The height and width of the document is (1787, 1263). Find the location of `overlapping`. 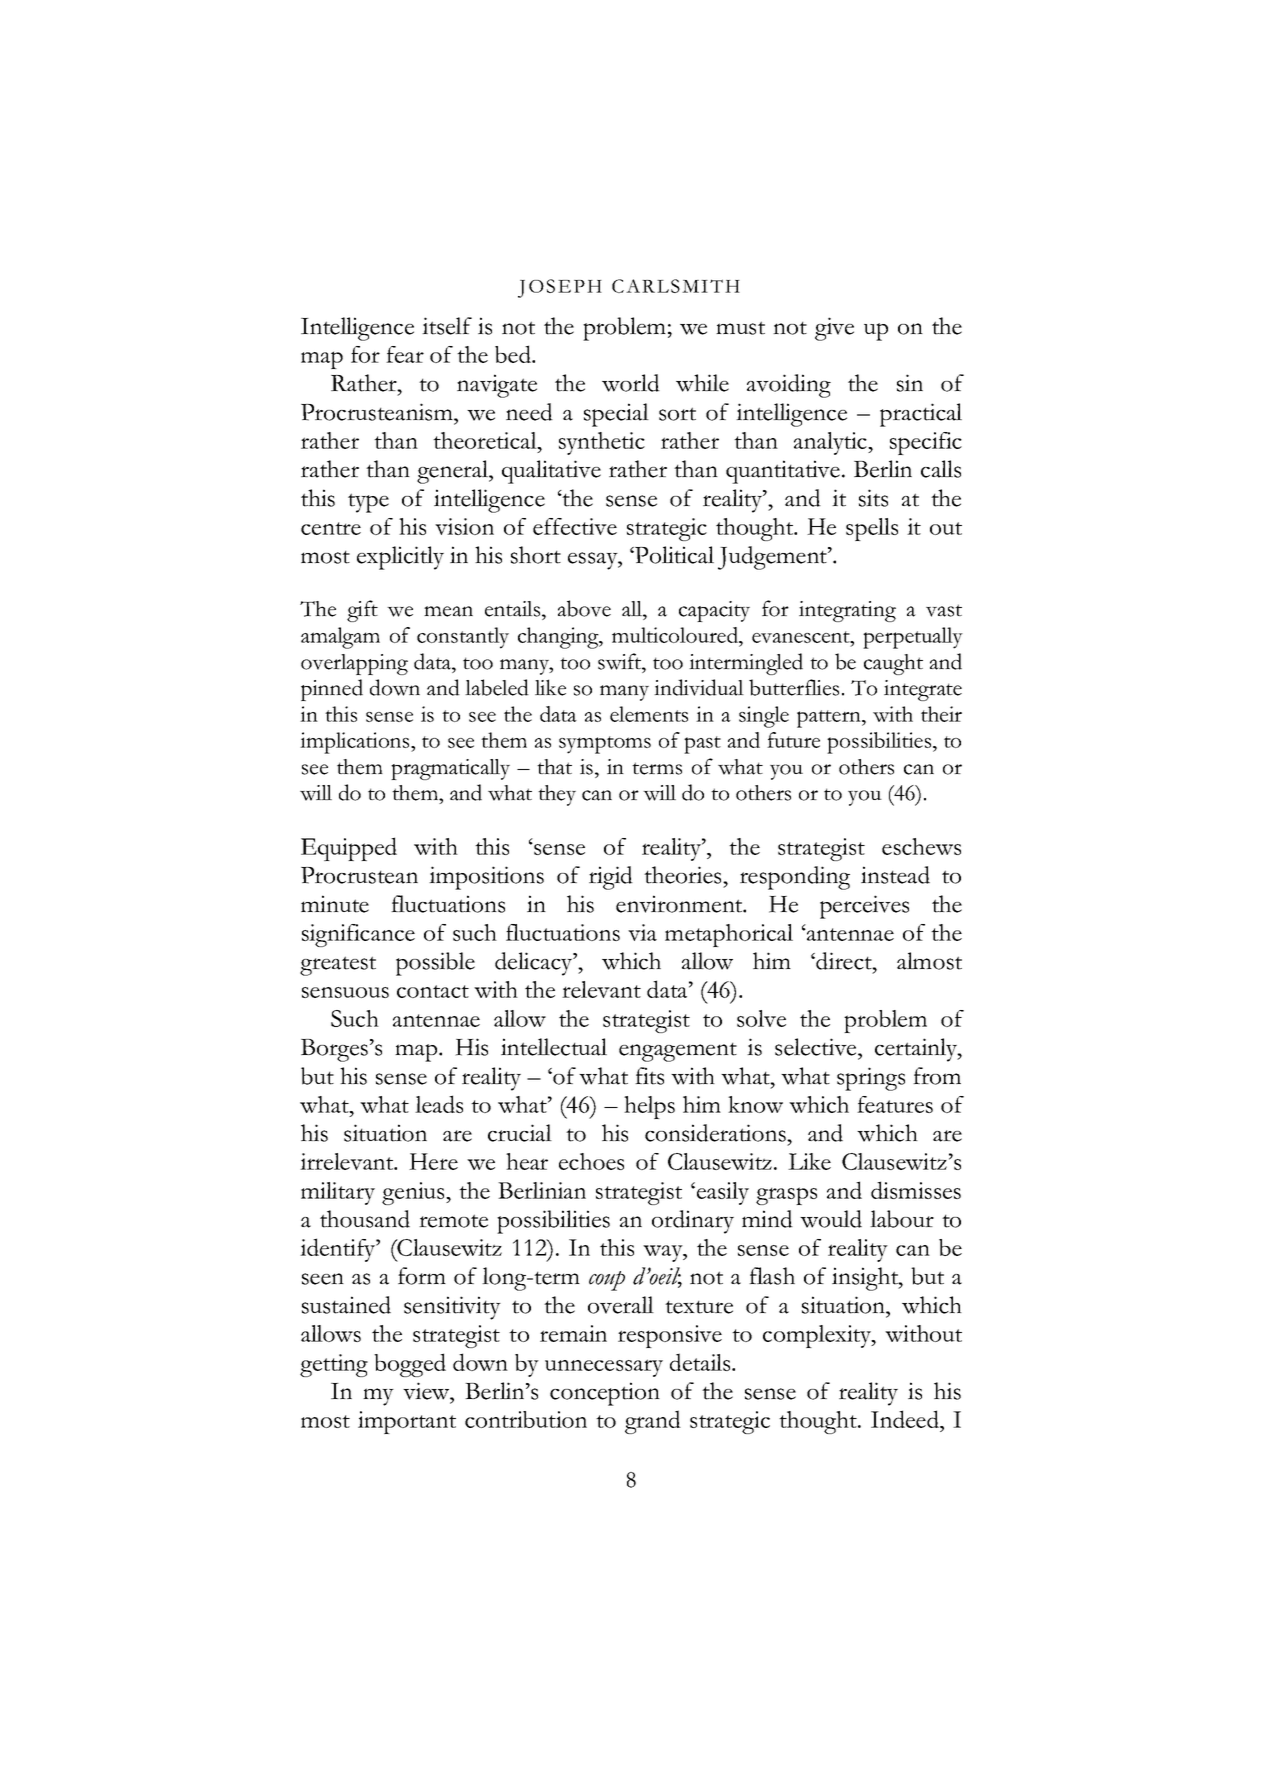

overlapping is located at coordinates (354, 664).
